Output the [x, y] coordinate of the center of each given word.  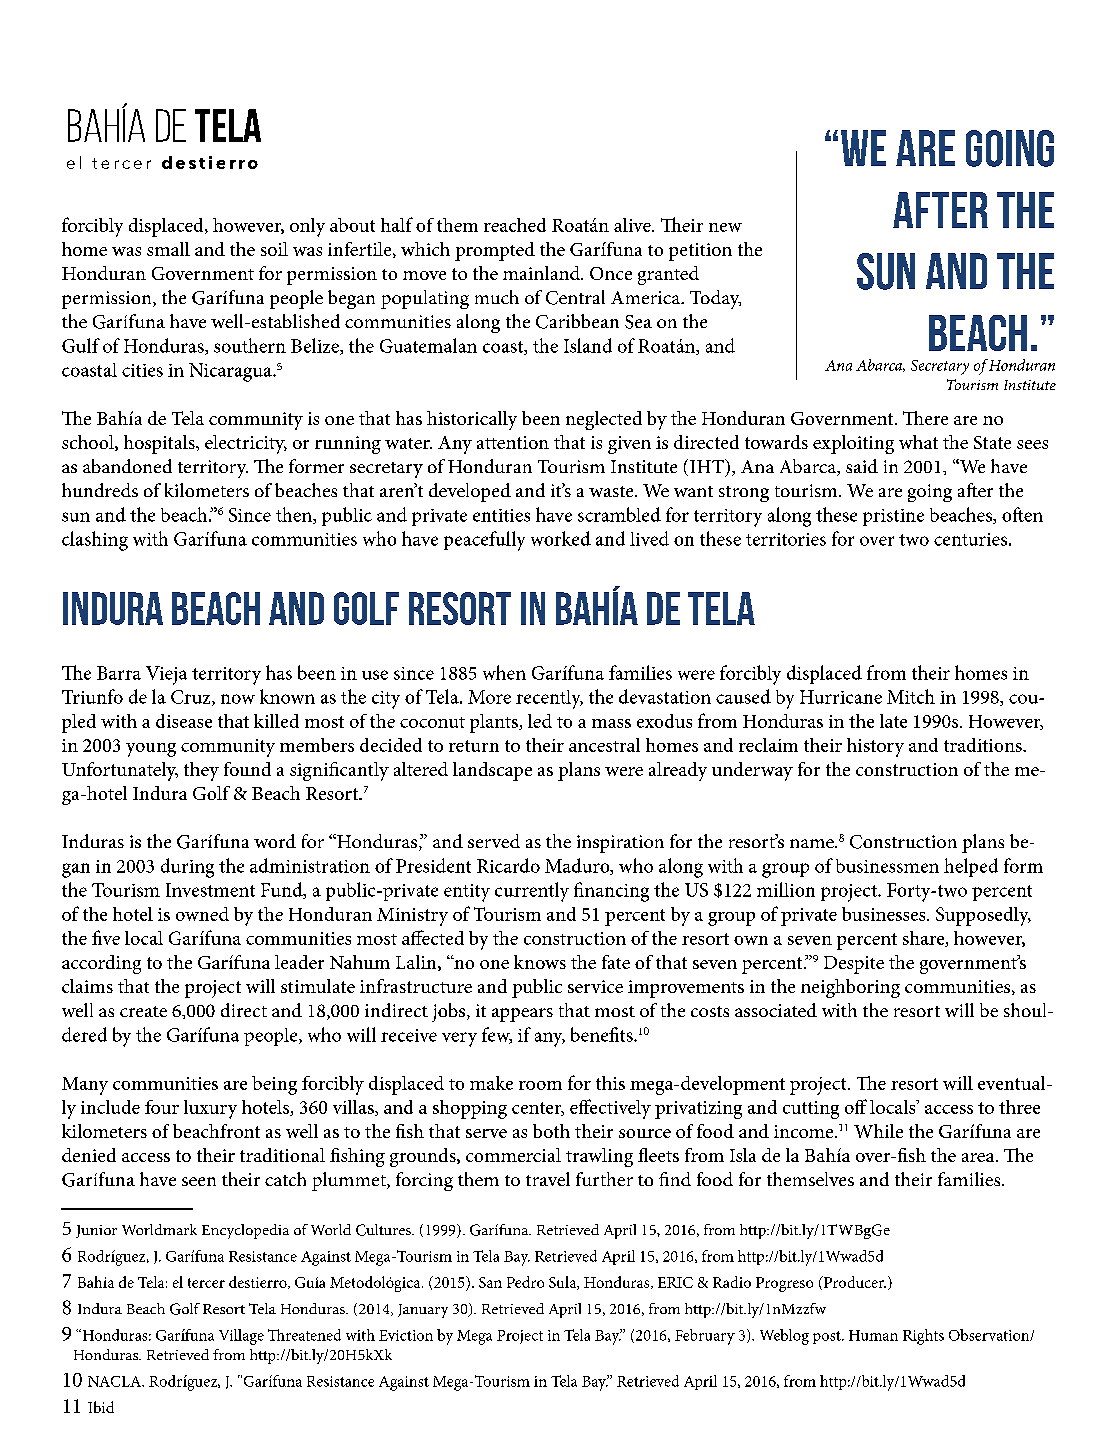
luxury [210, 1109]
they [201, 771]
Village [241, 1337]
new [725, 227]
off [856, 1106]
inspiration [620, 844]
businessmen [887, 866]
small [168, 249]
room [540, 1085]
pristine [893, 517]
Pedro [525, 1282]
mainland [542, 273]
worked [561, 538]
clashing [95, 541]
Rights [923, 1337]
